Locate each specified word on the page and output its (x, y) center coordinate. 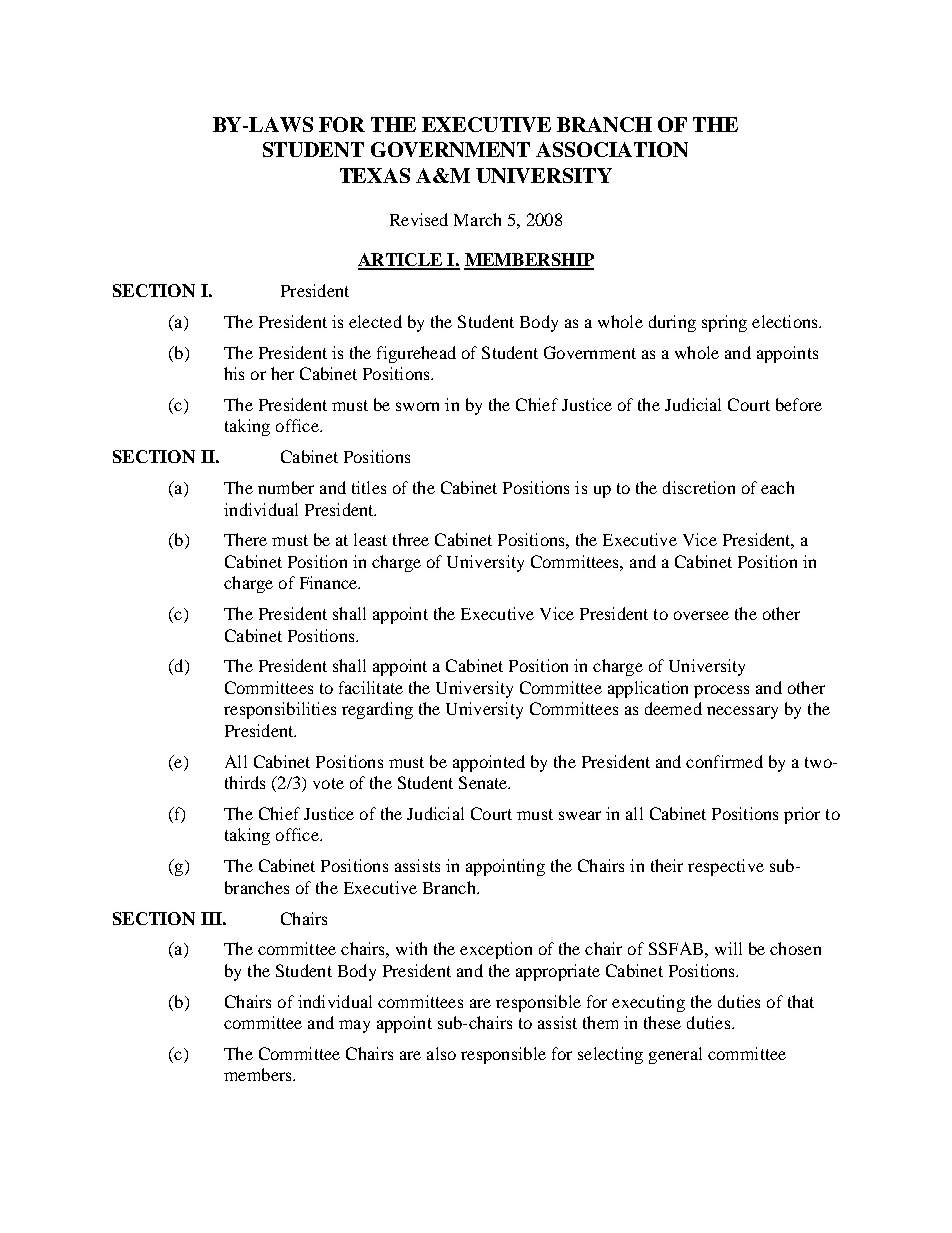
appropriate (558, 972)
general (675, 1055)
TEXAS (375, 175)
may (354, 1026)
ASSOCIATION (612, 149)
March (477, 219)
